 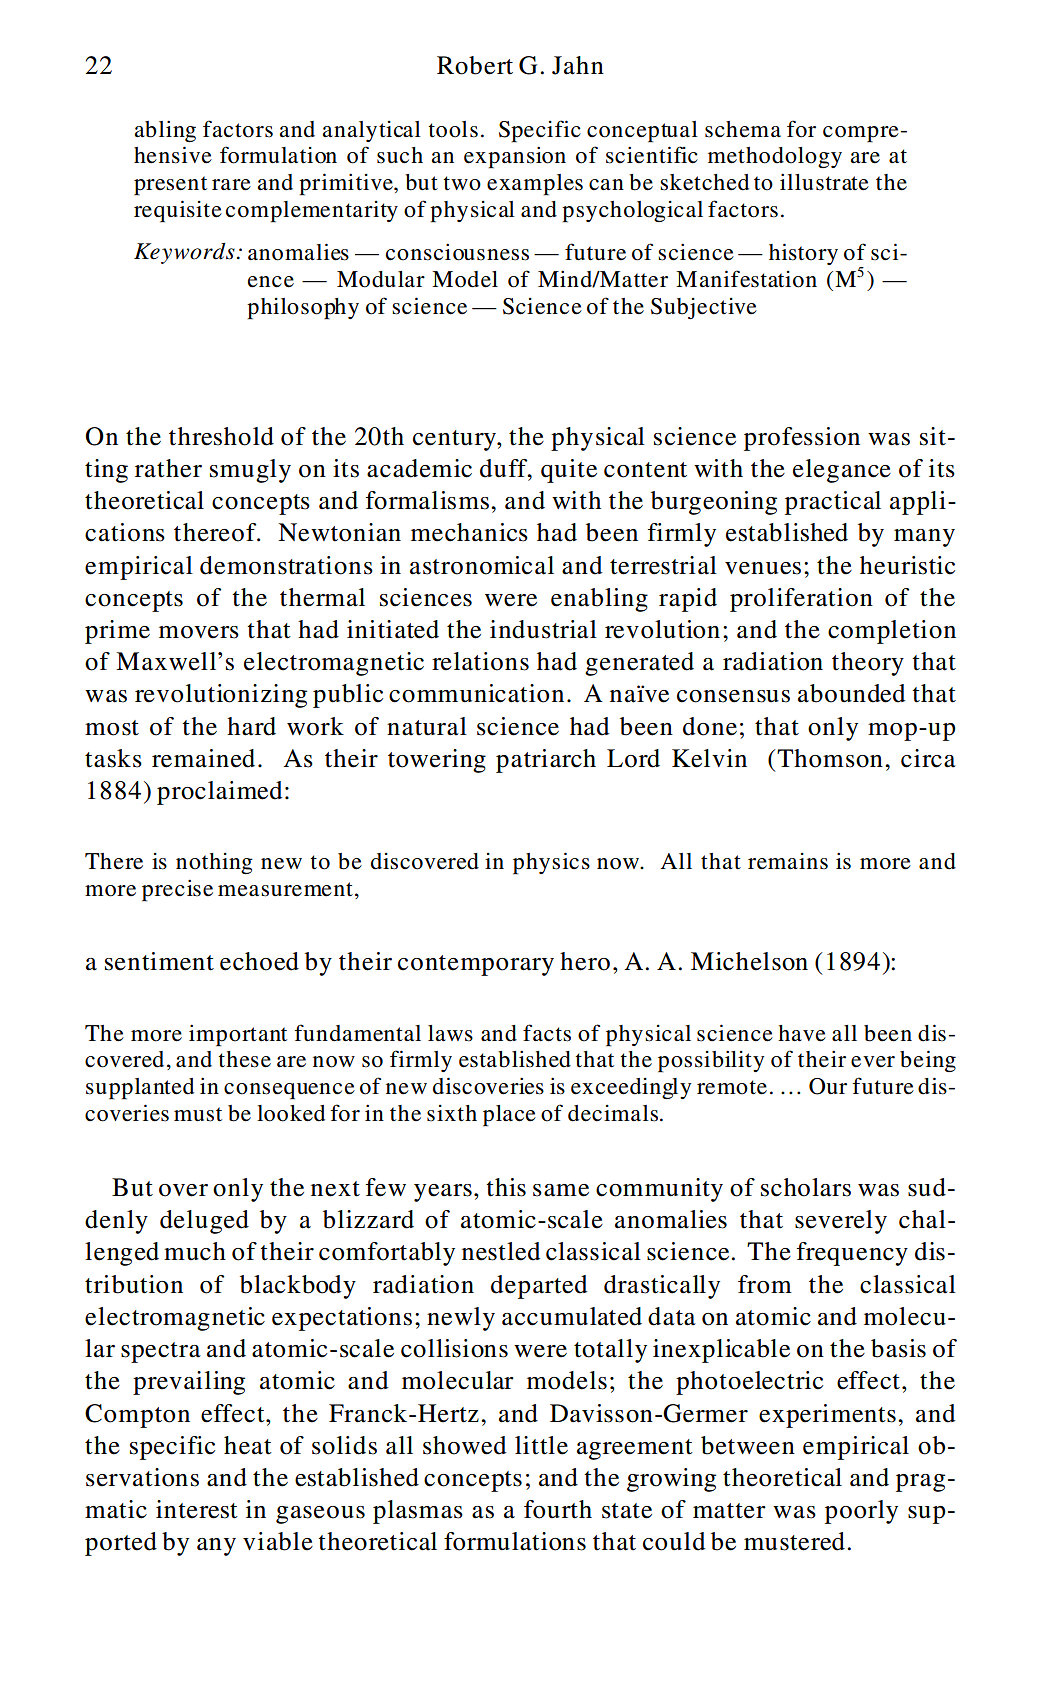 What do you see at coordinates (248, 1445) in the page?
I see `heat` at bounding box center [248, 1445].
